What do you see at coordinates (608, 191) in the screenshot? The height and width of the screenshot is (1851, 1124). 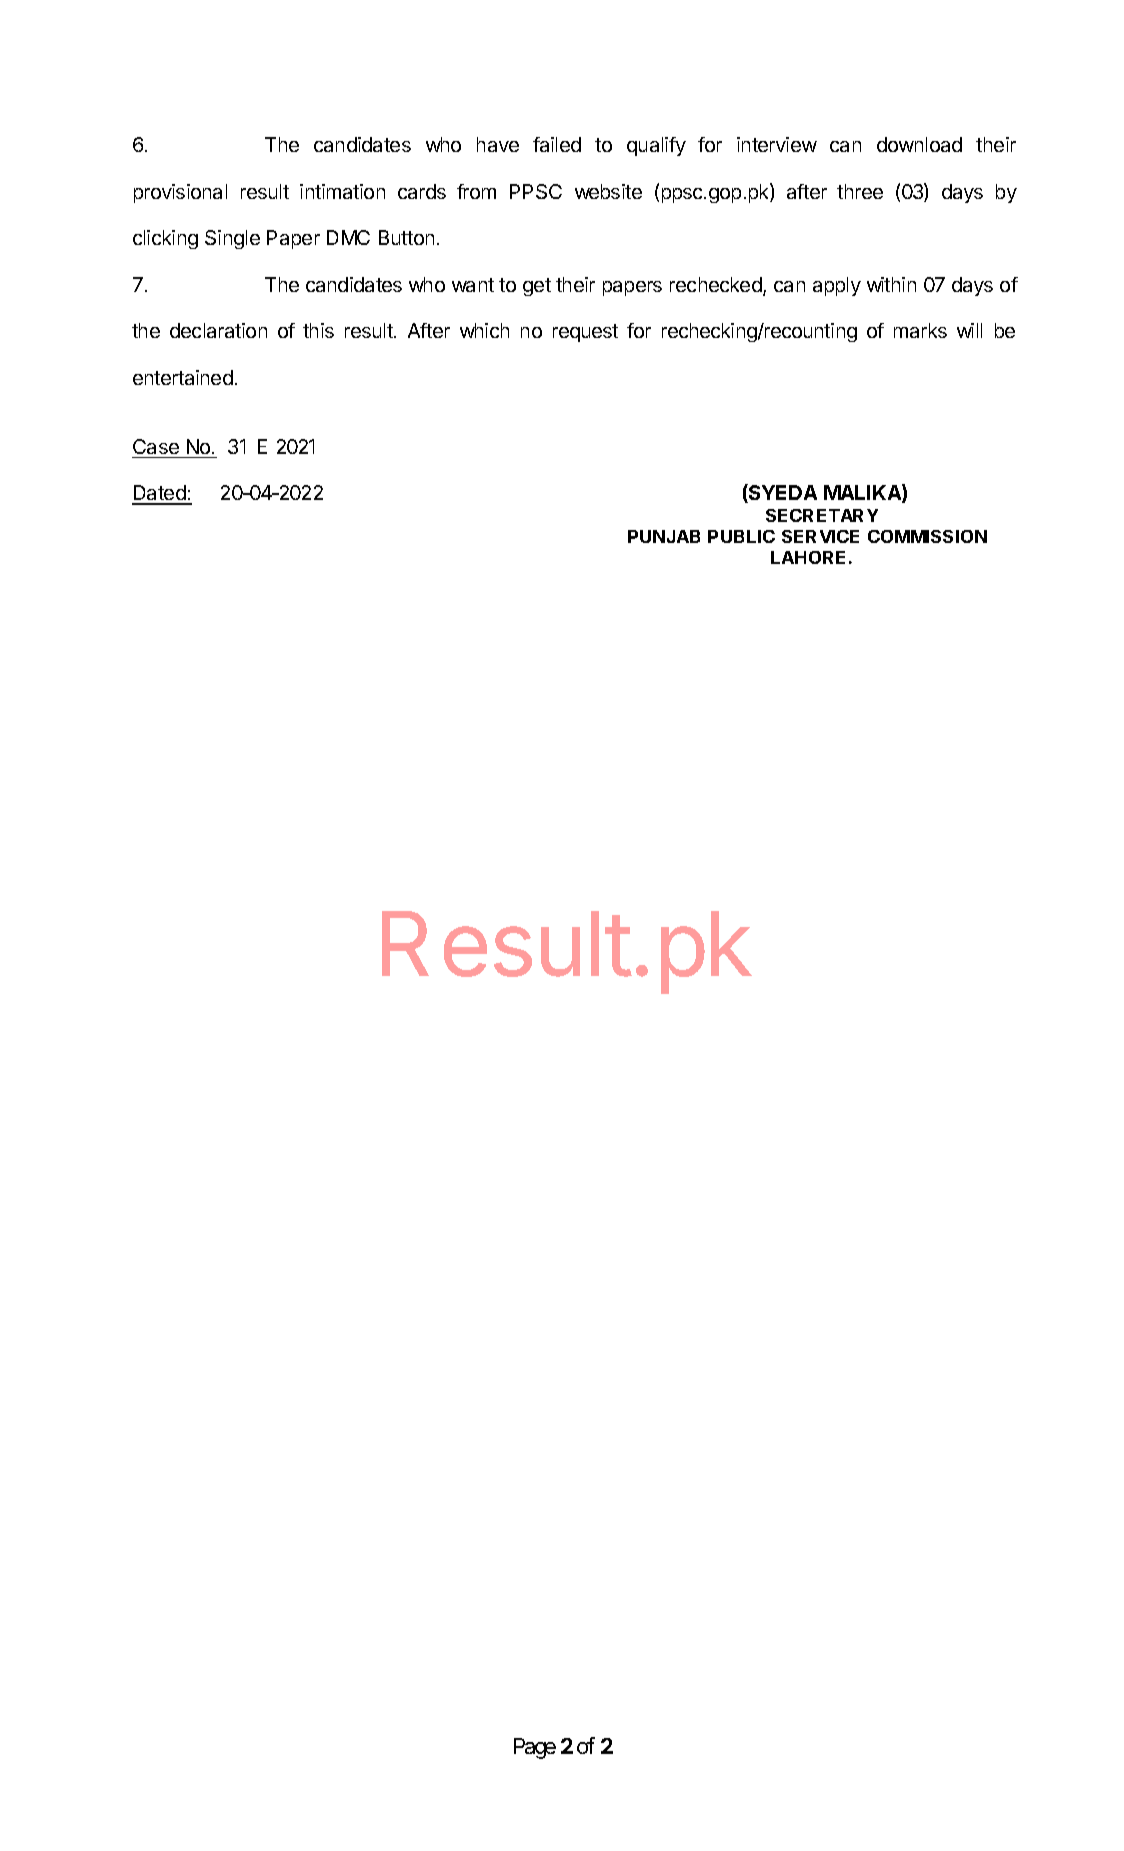 I see `website` at bounding box center [608, 191].
